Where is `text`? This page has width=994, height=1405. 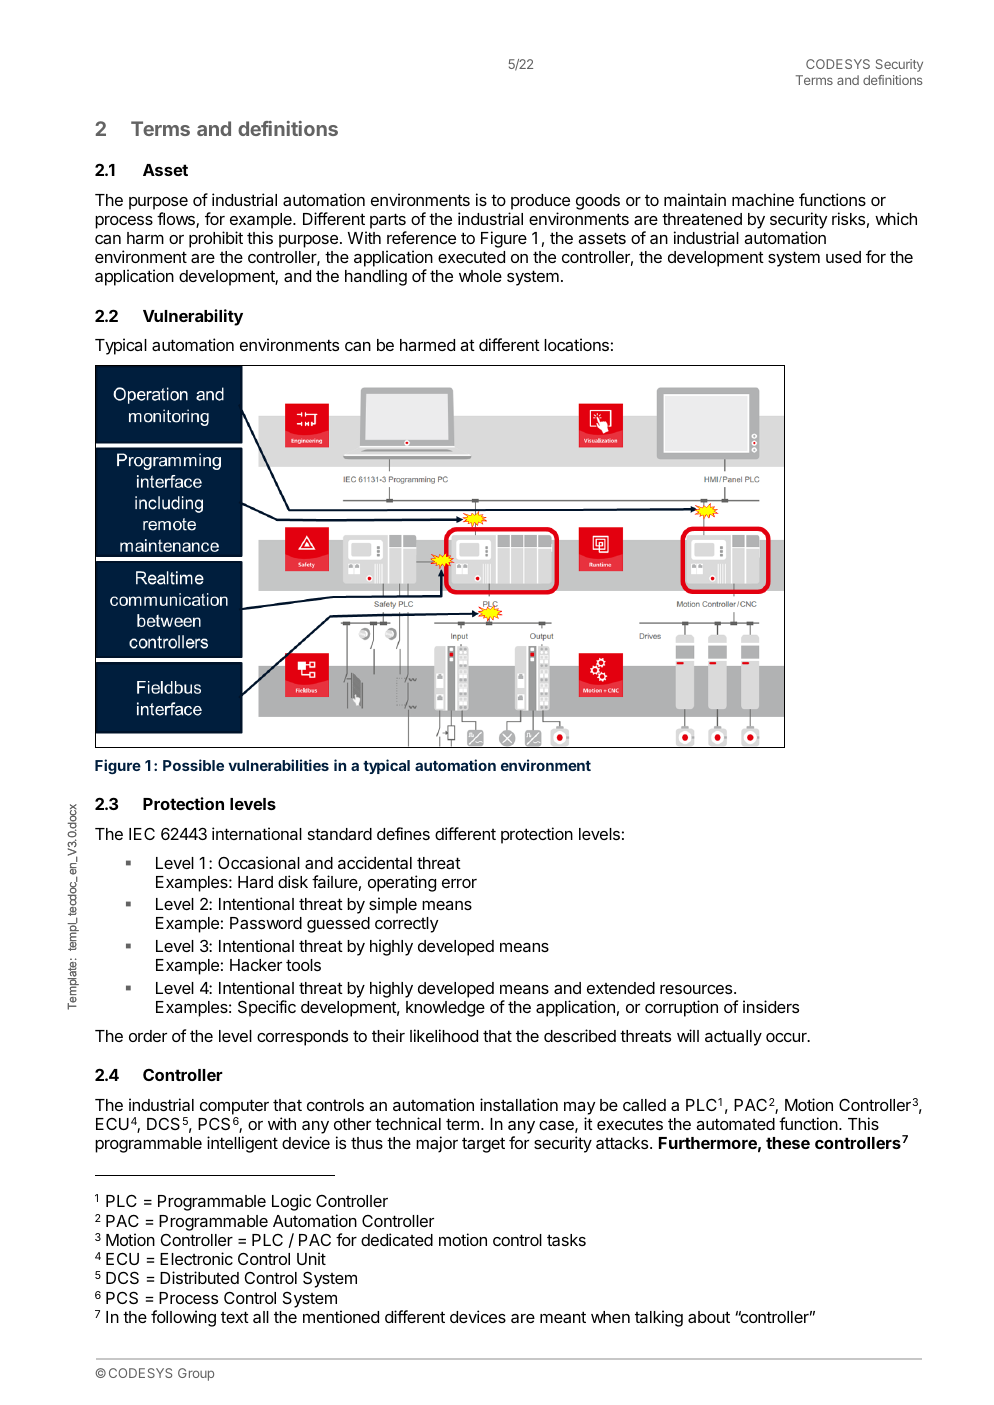
text is located at coordinates (235, 1317).
